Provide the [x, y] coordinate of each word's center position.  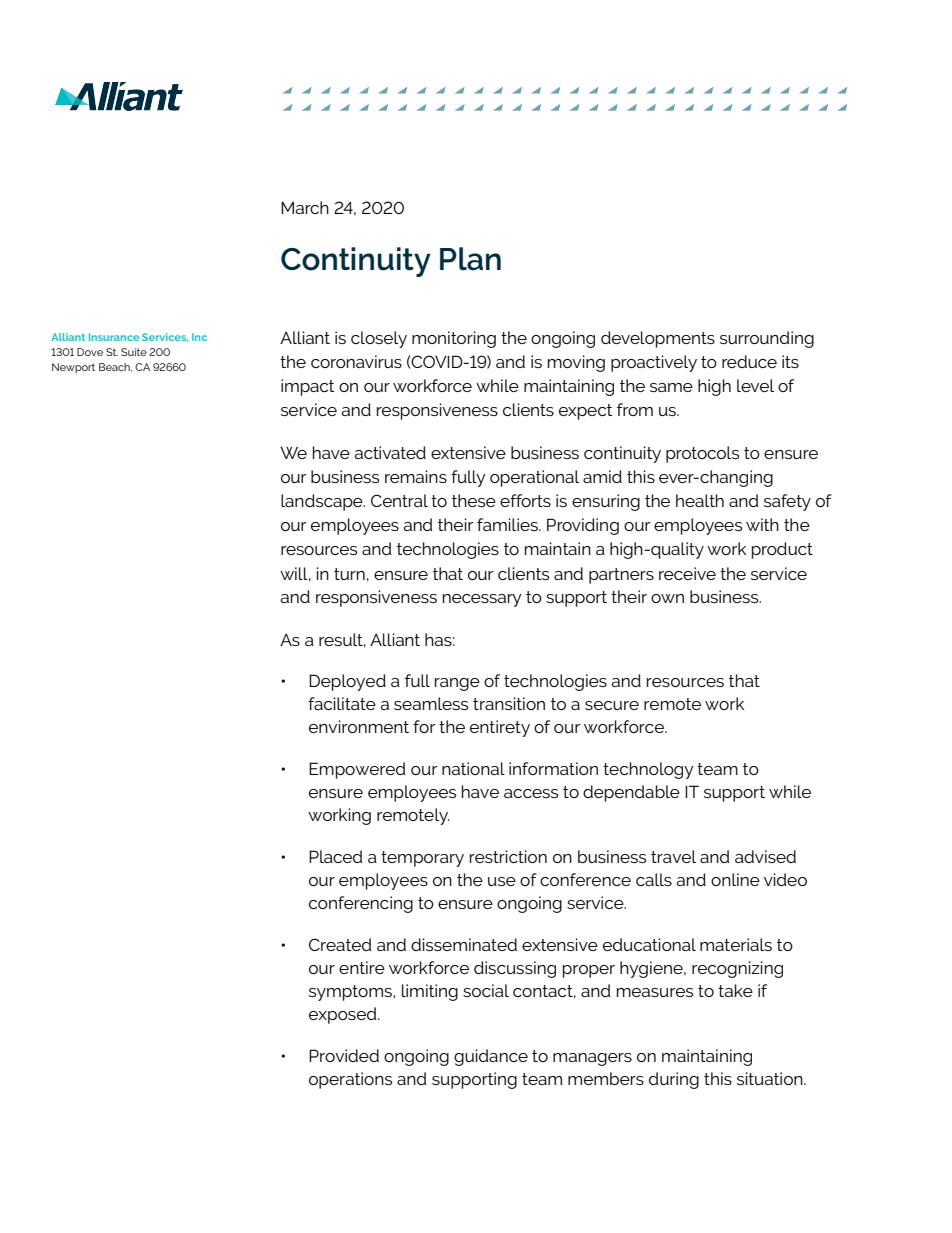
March [305, 207]
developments [658, 339]
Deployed [347, 682]
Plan [470, 259]
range [457, 684]
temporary [422, 859]
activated [390, 452]
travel [673, 856]
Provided [344, 1055]
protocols [702, 454]
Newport [73, 368]
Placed [336, 856]
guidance [491, 1057]
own [667, 598]
